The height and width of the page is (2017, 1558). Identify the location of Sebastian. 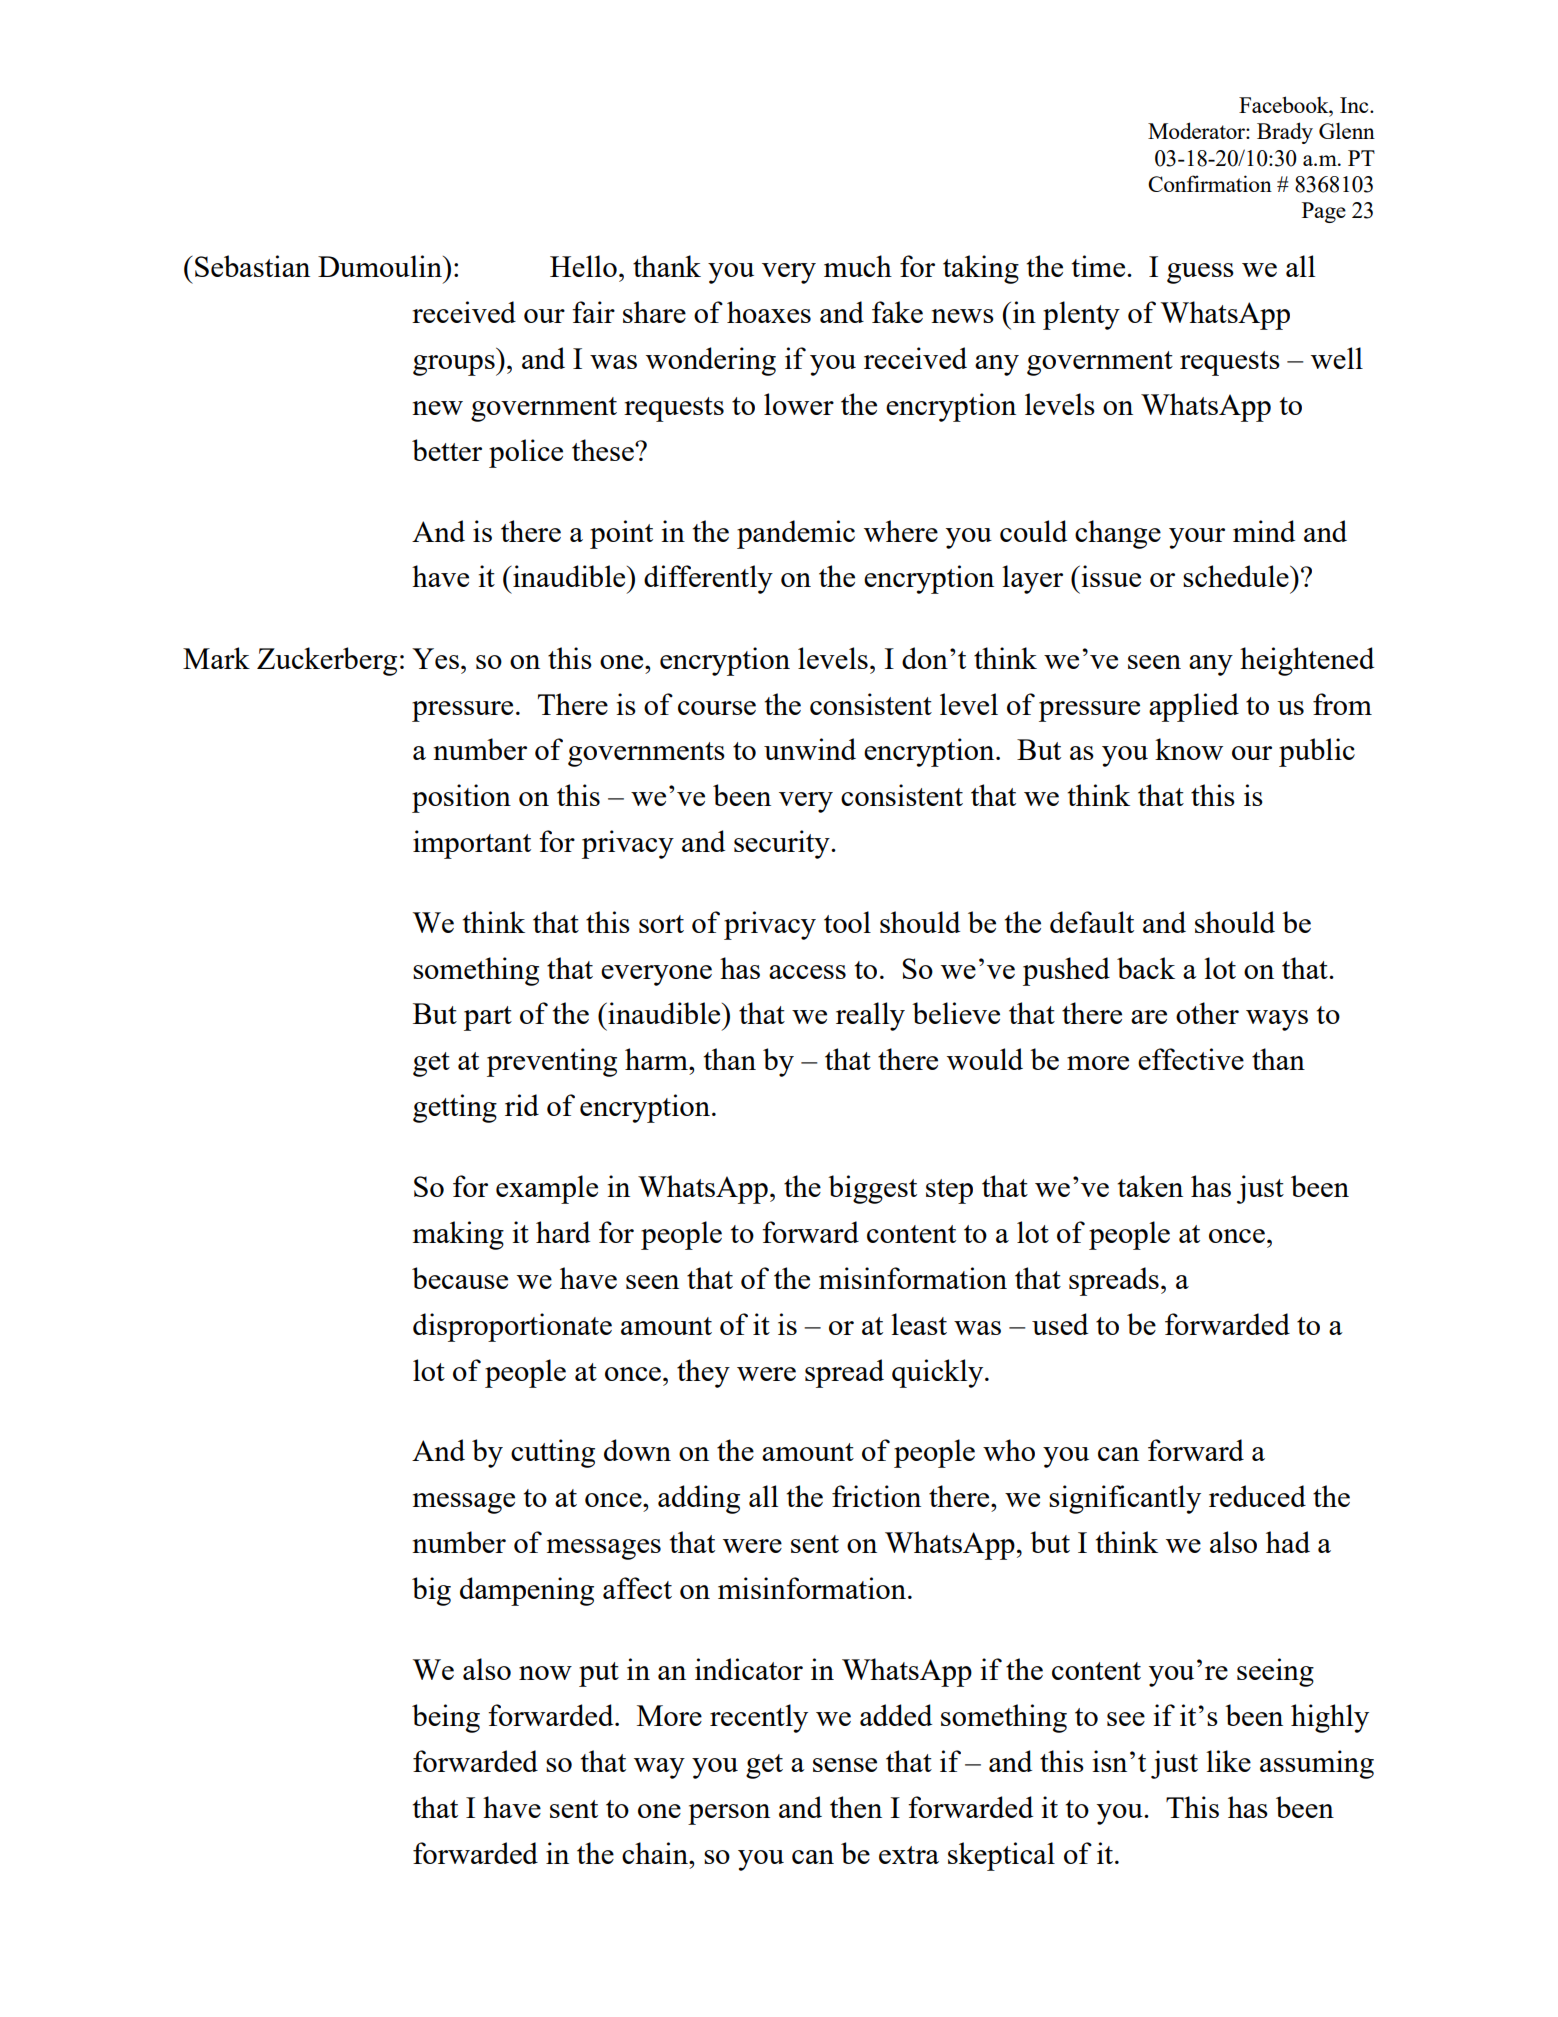
(252, 266).
